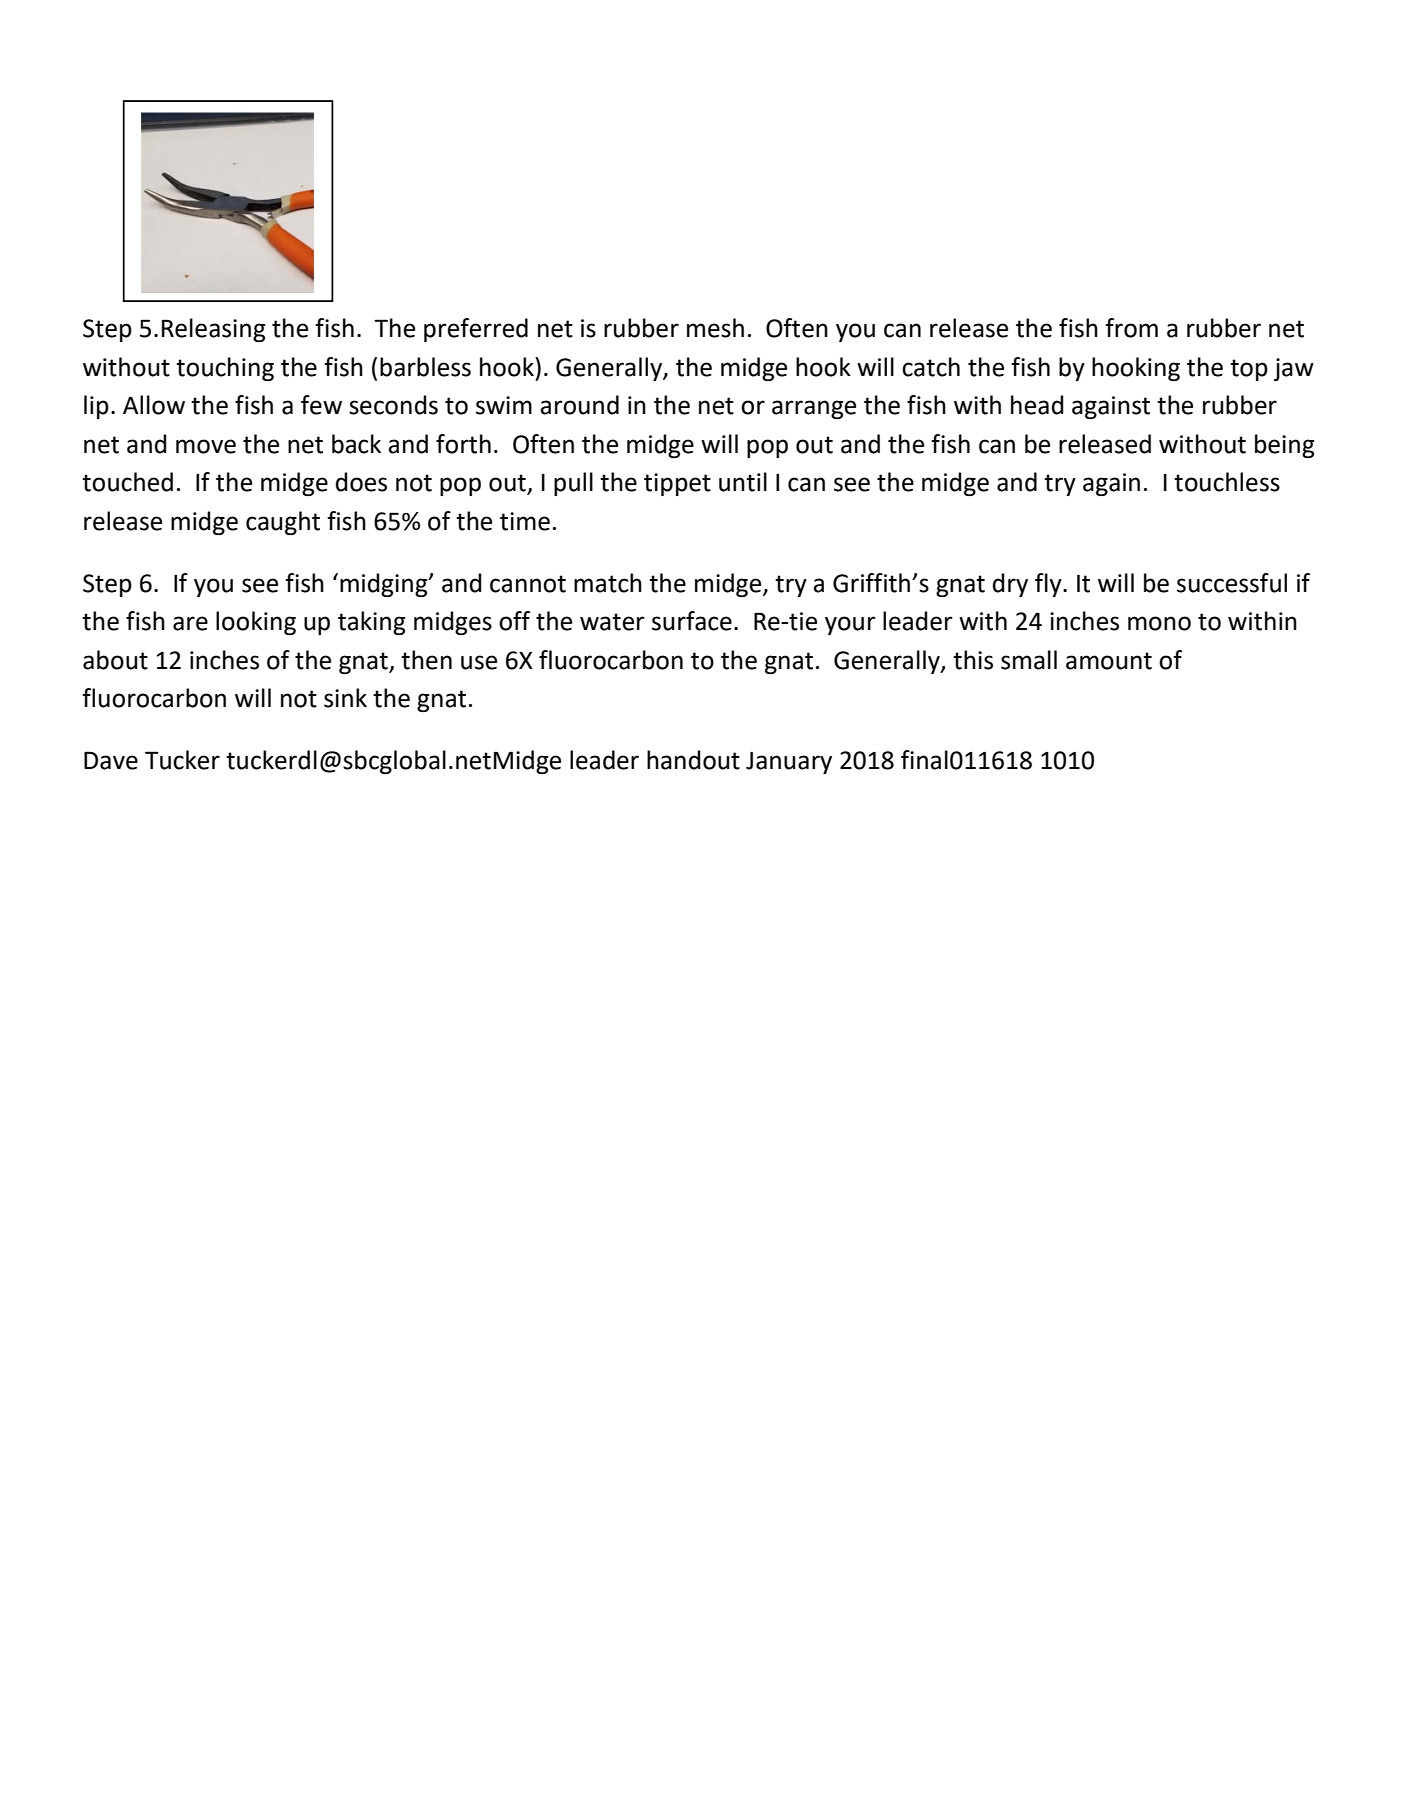 The height and width of the image is (1815, 1402). Describe the element at coordinates (1232, 583) in the image. I see `successful` at that location.
